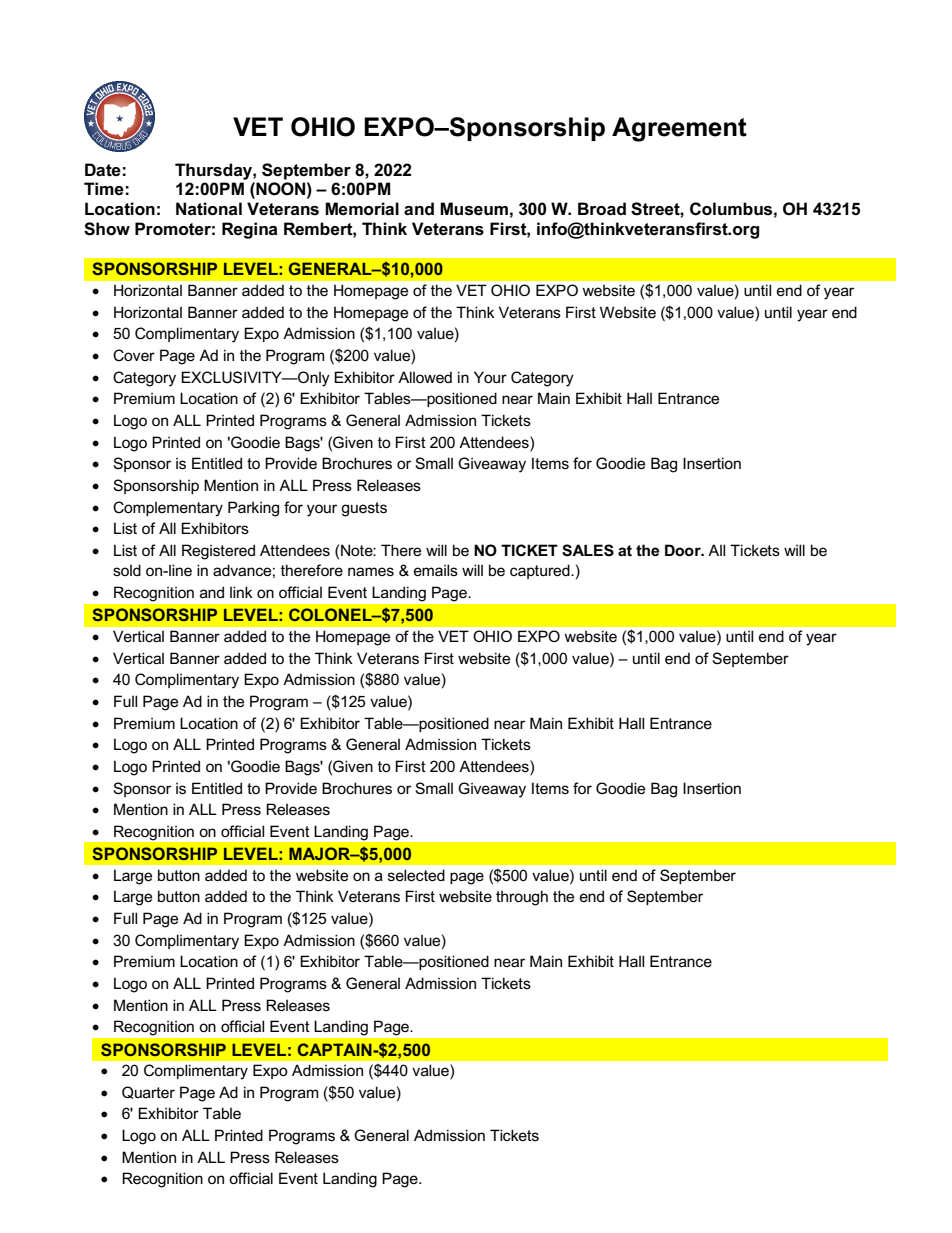  I want to click on Quarter, so click(148, 1092).
